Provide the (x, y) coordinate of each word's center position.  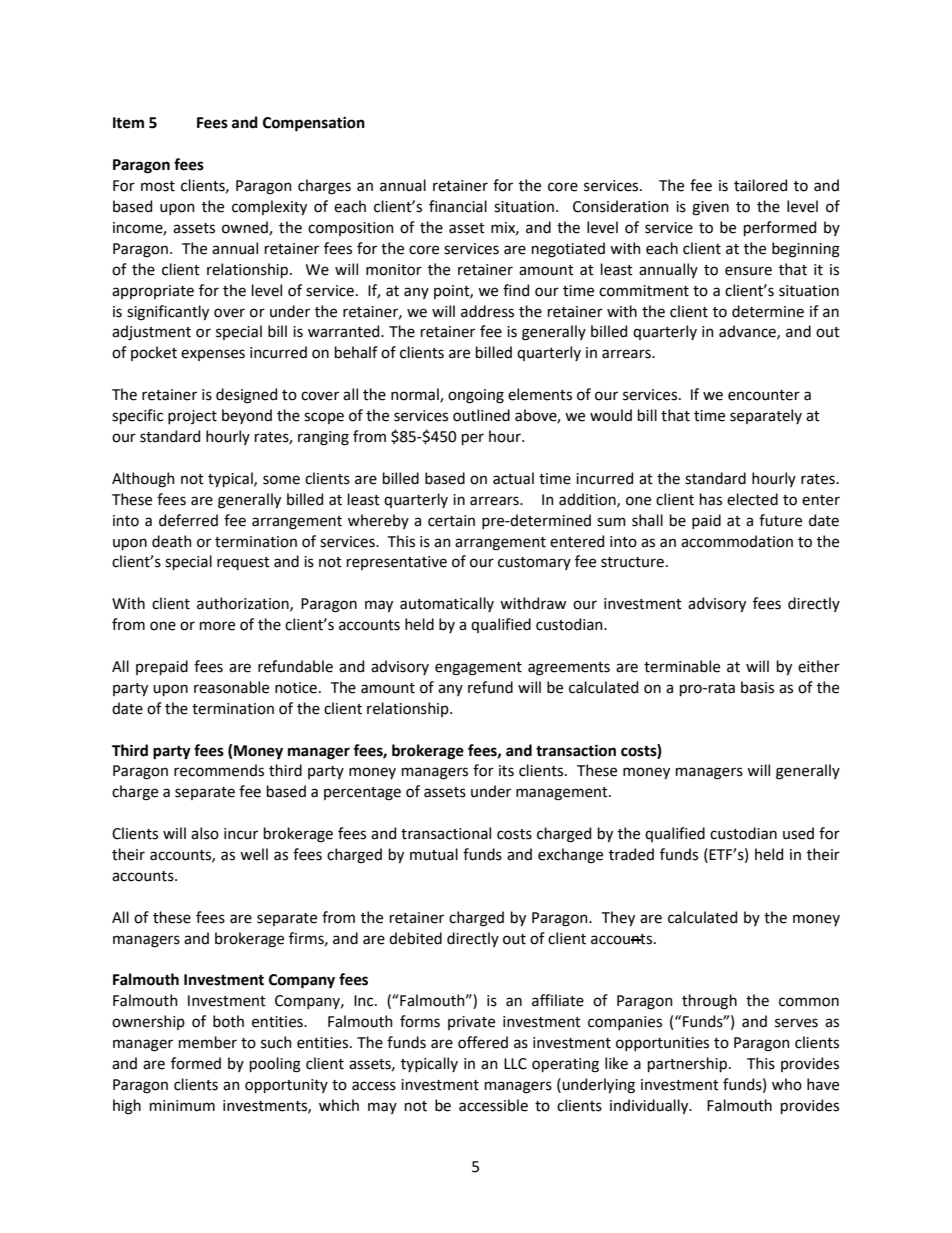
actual (513, 478)
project (192, 417)
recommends (219, 770)
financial (458, 206)
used (798, 833)
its (506, 771)
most (158, 186)
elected (752, 499)
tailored (760, 185)
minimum (182, 1106)
